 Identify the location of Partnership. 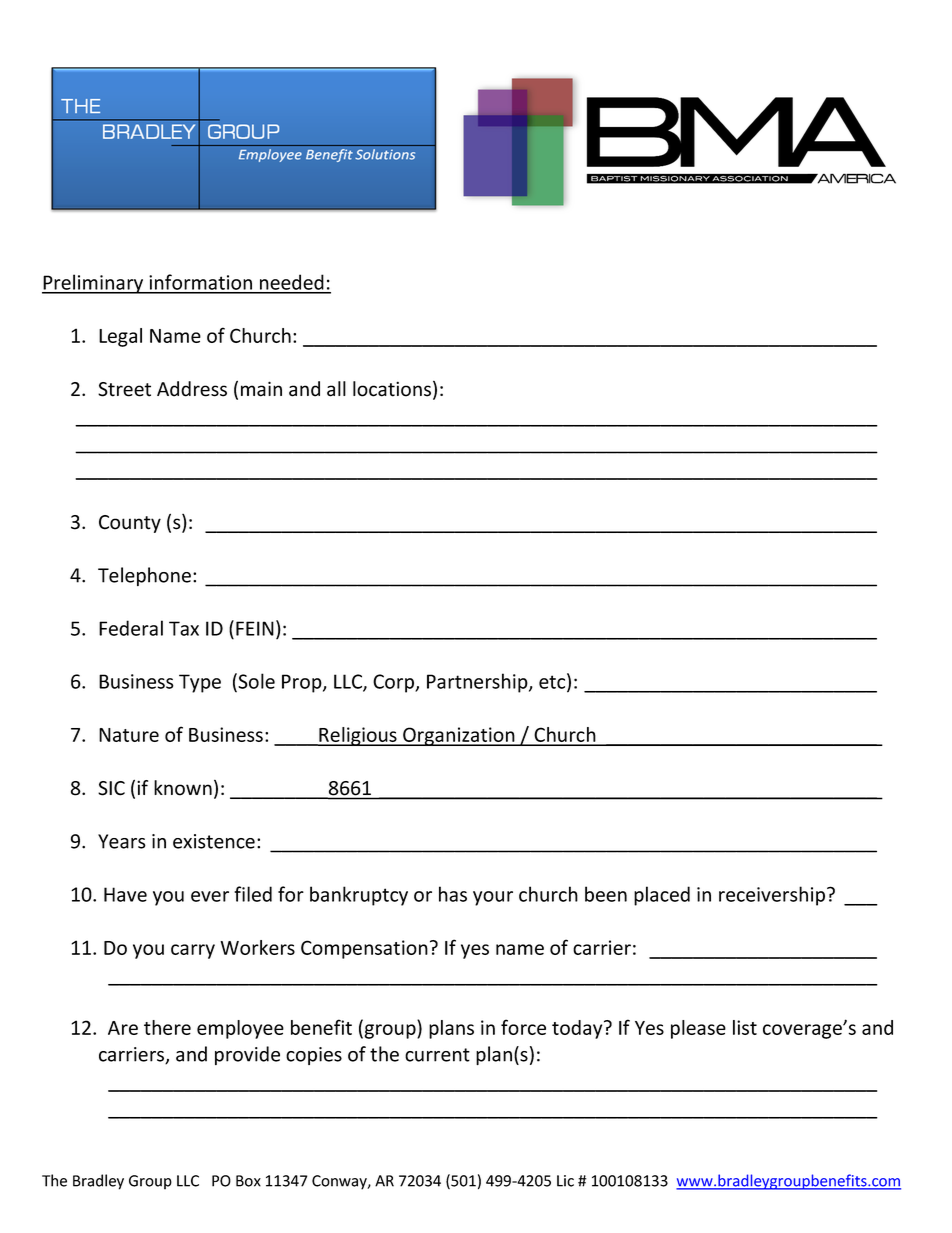
(478, 683).
